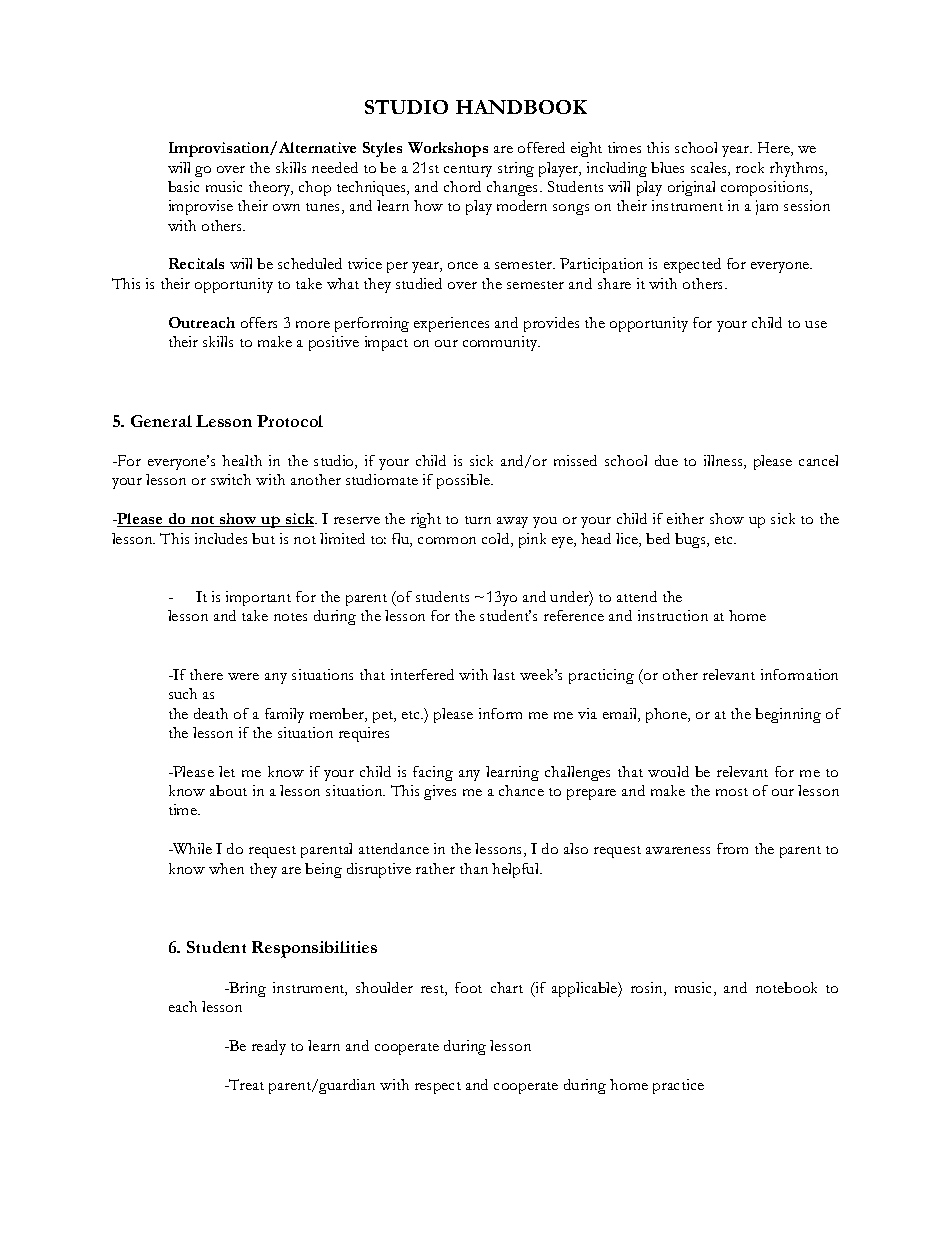 This screenshot has height=1233, width=952. Describe the element at coordinates (504, 674) in the screenshot. I see `last` at that location.
